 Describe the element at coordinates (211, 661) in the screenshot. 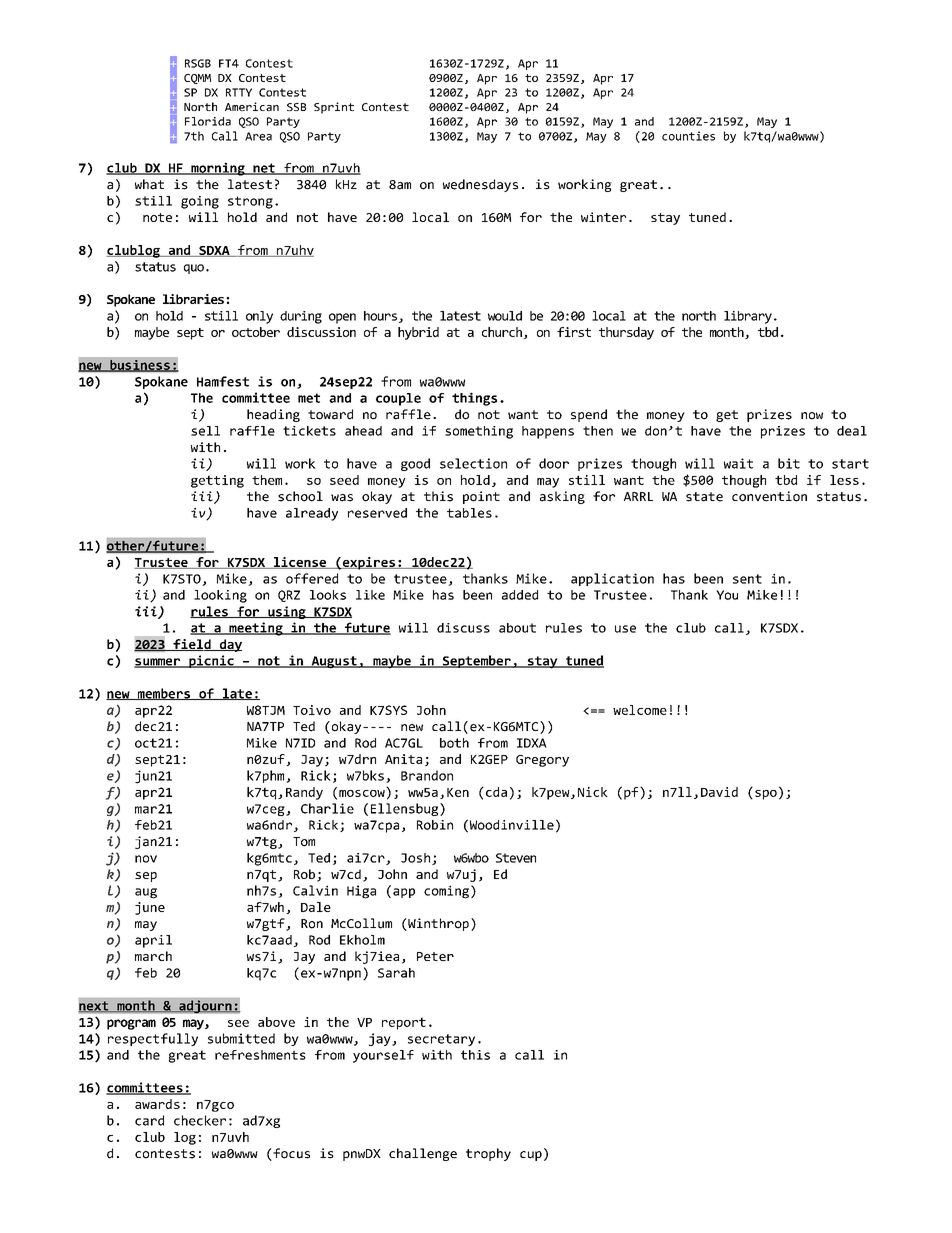

I see `picnic` at that location.
